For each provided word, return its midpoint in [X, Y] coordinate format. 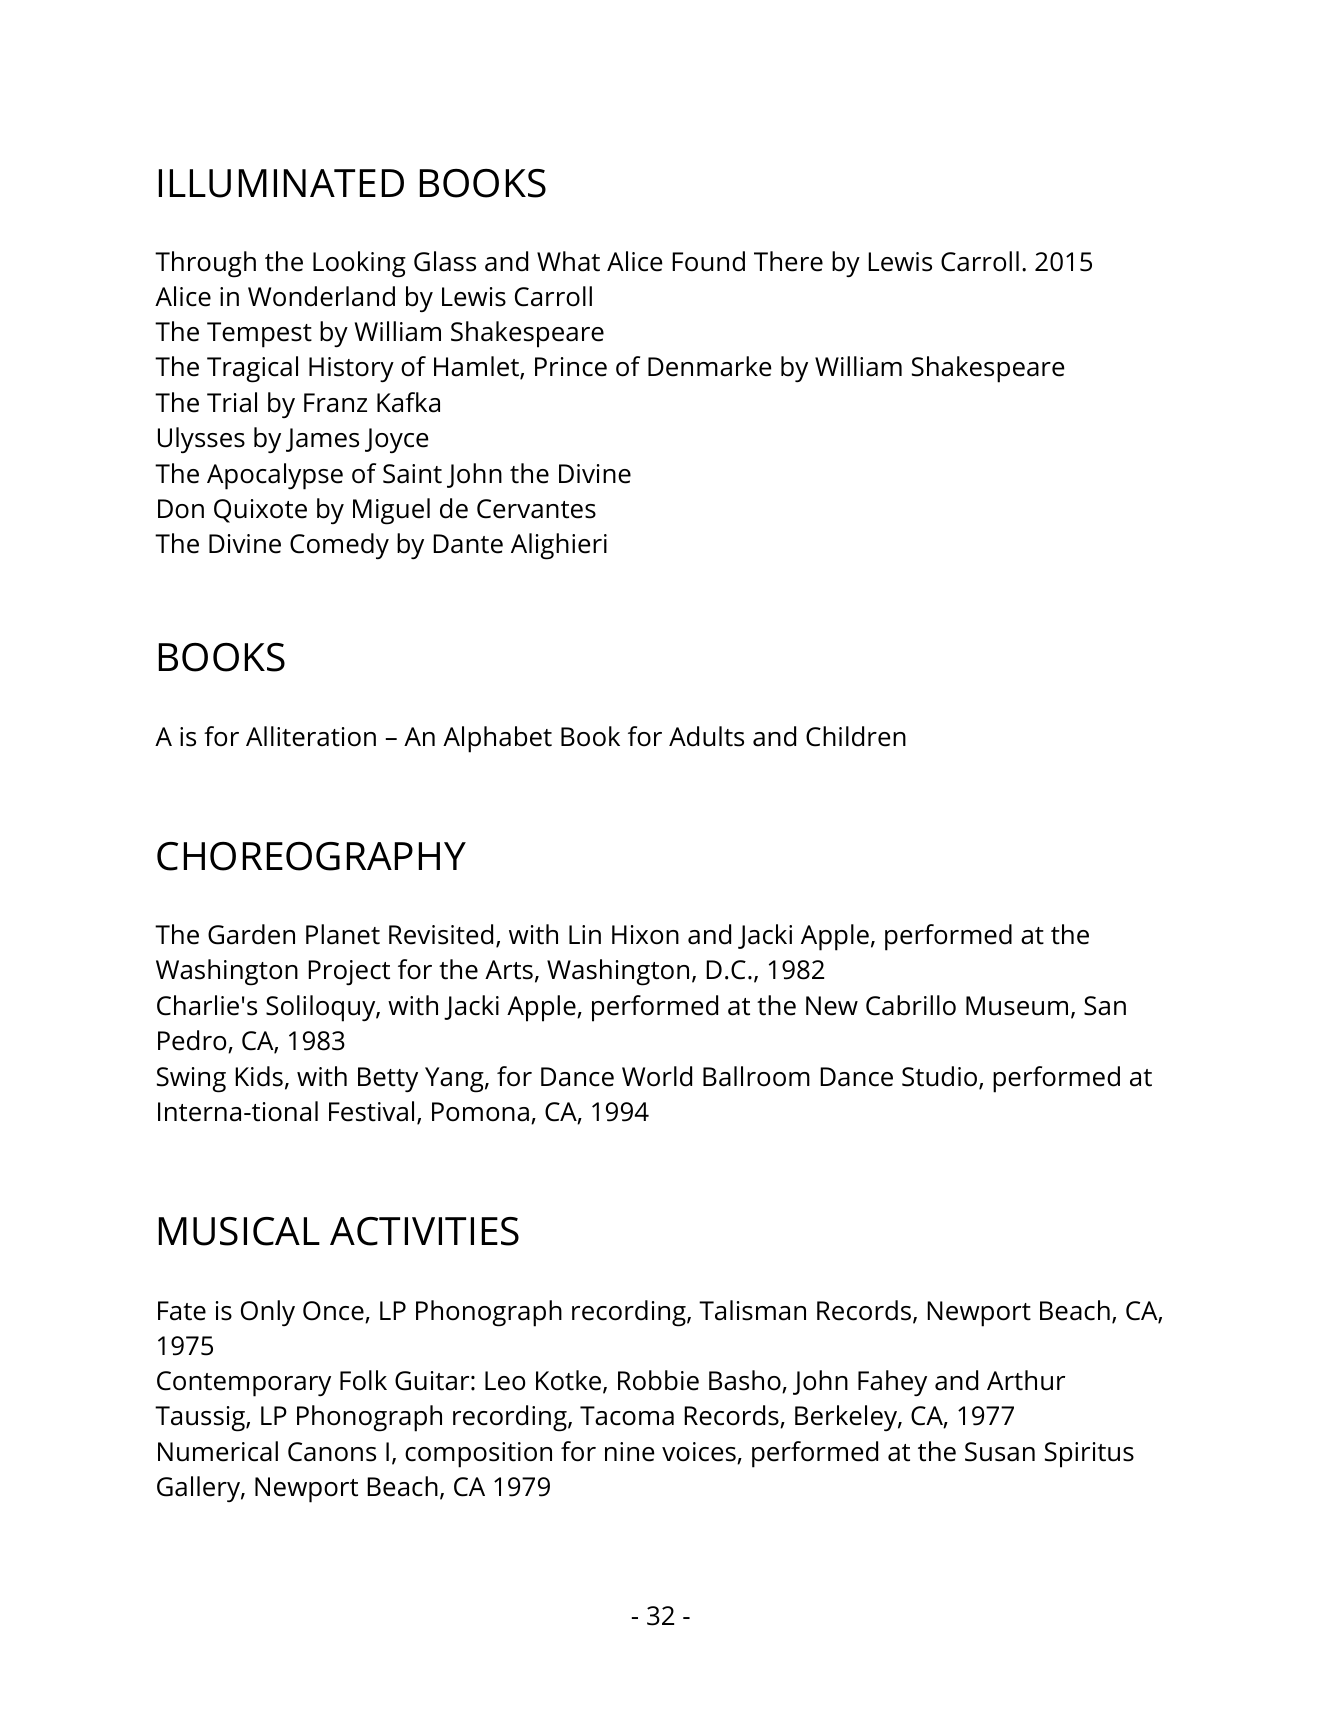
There [788, 261]
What [568, 261]
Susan [1000, 1452]
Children [856, 736]
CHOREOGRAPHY [311, 856]
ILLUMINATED [281, 183]
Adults [706, 736]
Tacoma [627, 1416]
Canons [332, 1452]
